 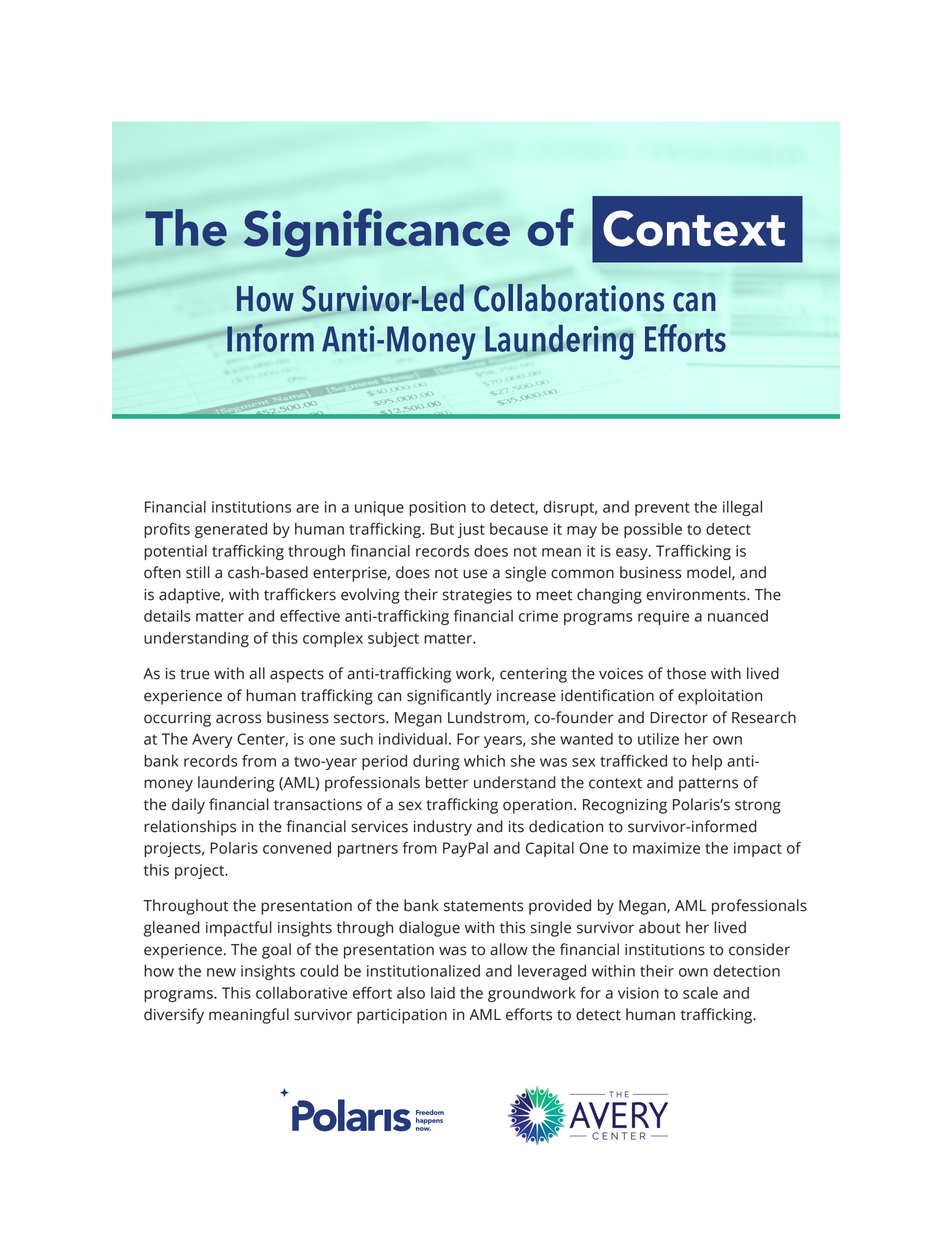 I want to click on new, so click(x=221, y=972).
